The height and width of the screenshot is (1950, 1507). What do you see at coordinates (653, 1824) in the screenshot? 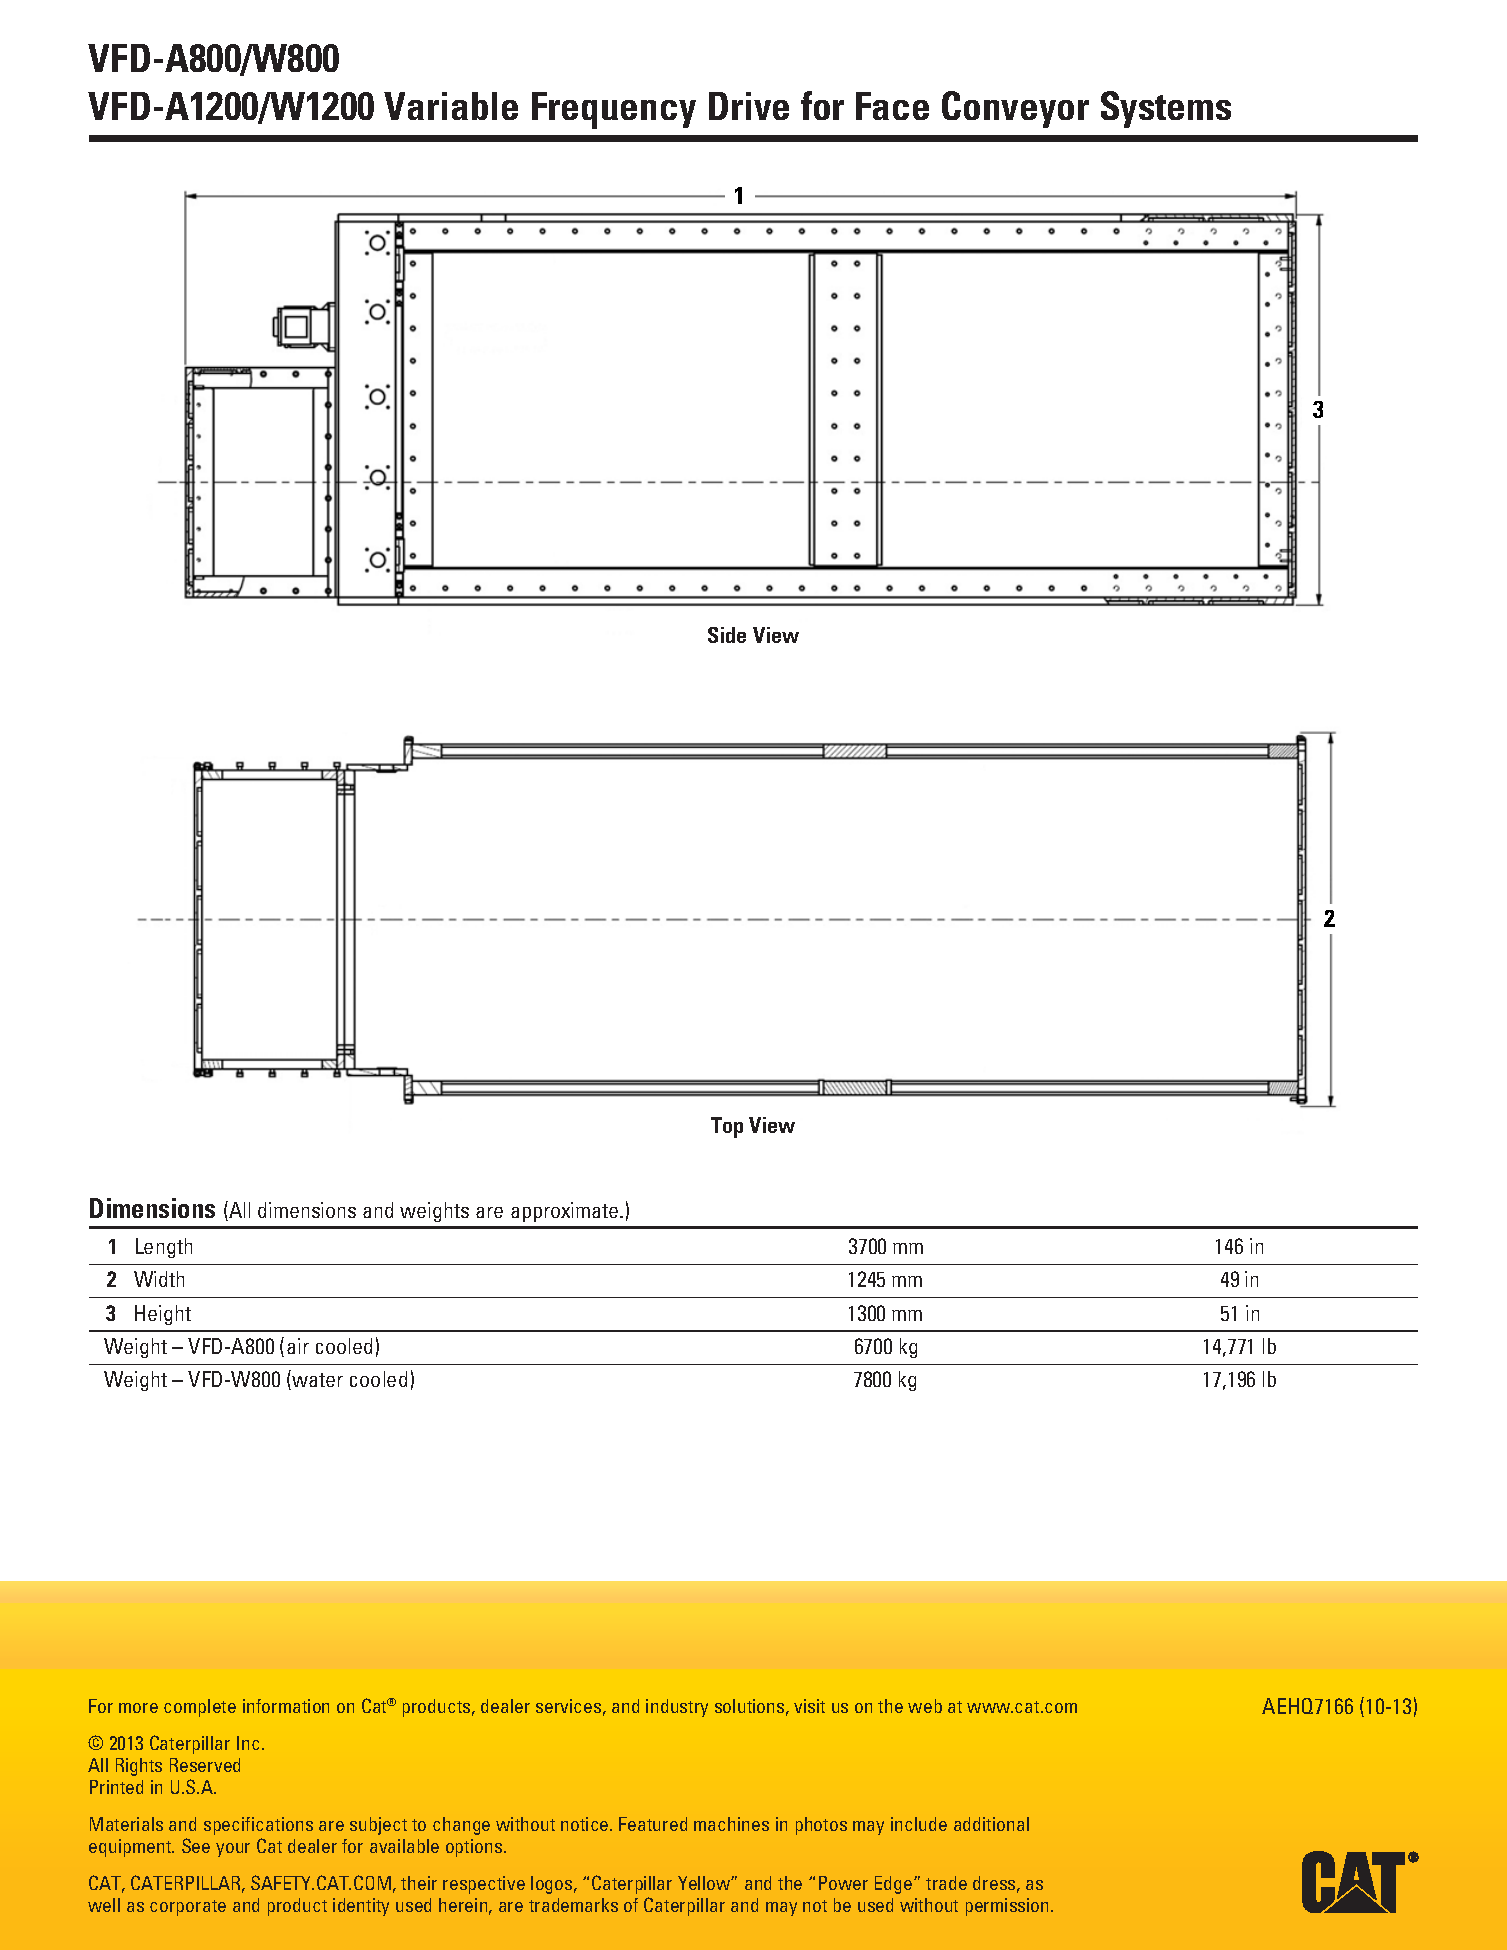
I see `Featured` at bounding box center [653, 1824].
